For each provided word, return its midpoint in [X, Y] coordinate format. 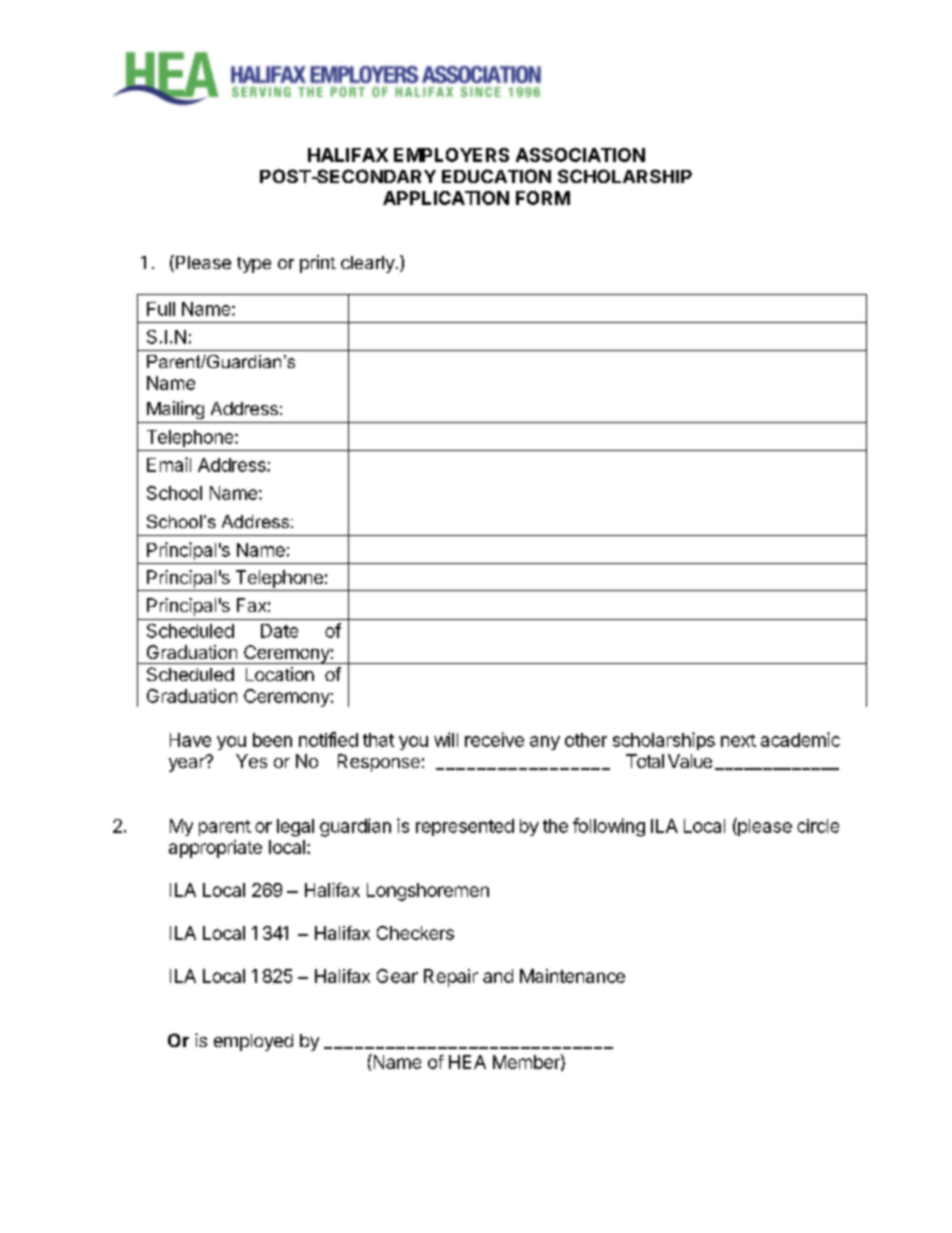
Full [161, 309]
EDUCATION [496, 176]
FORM [543, 198]
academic [800, 739]
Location [280, 674]
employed [253, 1042]
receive [494, 739]
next [738, 740]
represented [465, 827]
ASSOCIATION [580, 155]
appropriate [215, 849]
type [254, 265]
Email [169, 464]
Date [279, 631]
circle [818, 826]
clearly [368, 264]
